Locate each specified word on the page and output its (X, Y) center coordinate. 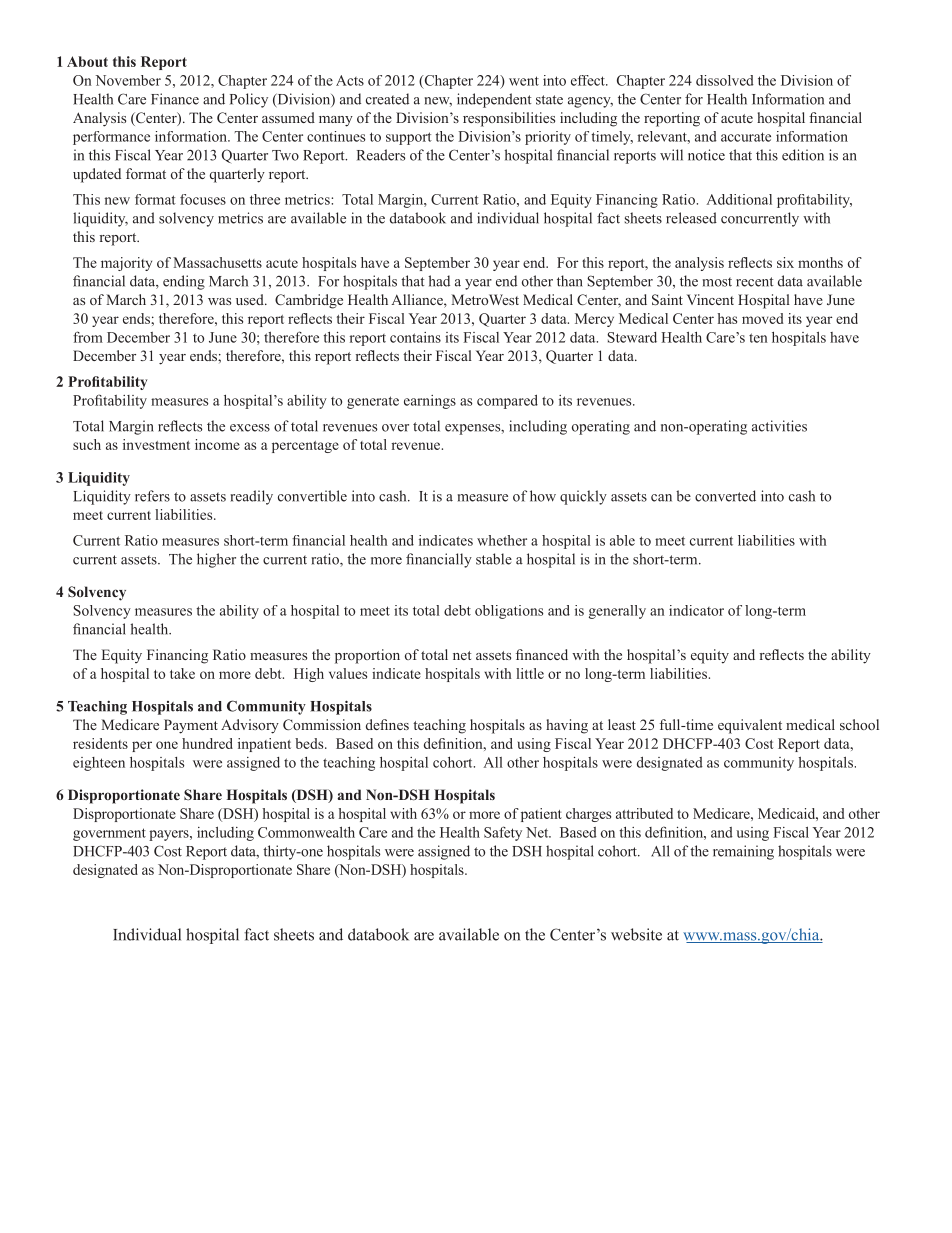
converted (725, 496)
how (543, 496)
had (439, 281)
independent (494, 100)
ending (184, 282)
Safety (503, 833)
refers (152, 496)
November (128, 80)
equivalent (750, 726)
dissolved (725, 80)
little (530, 673)
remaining (743, 852)
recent (755, 282)
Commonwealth (306, 832)
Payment (191, 726)
